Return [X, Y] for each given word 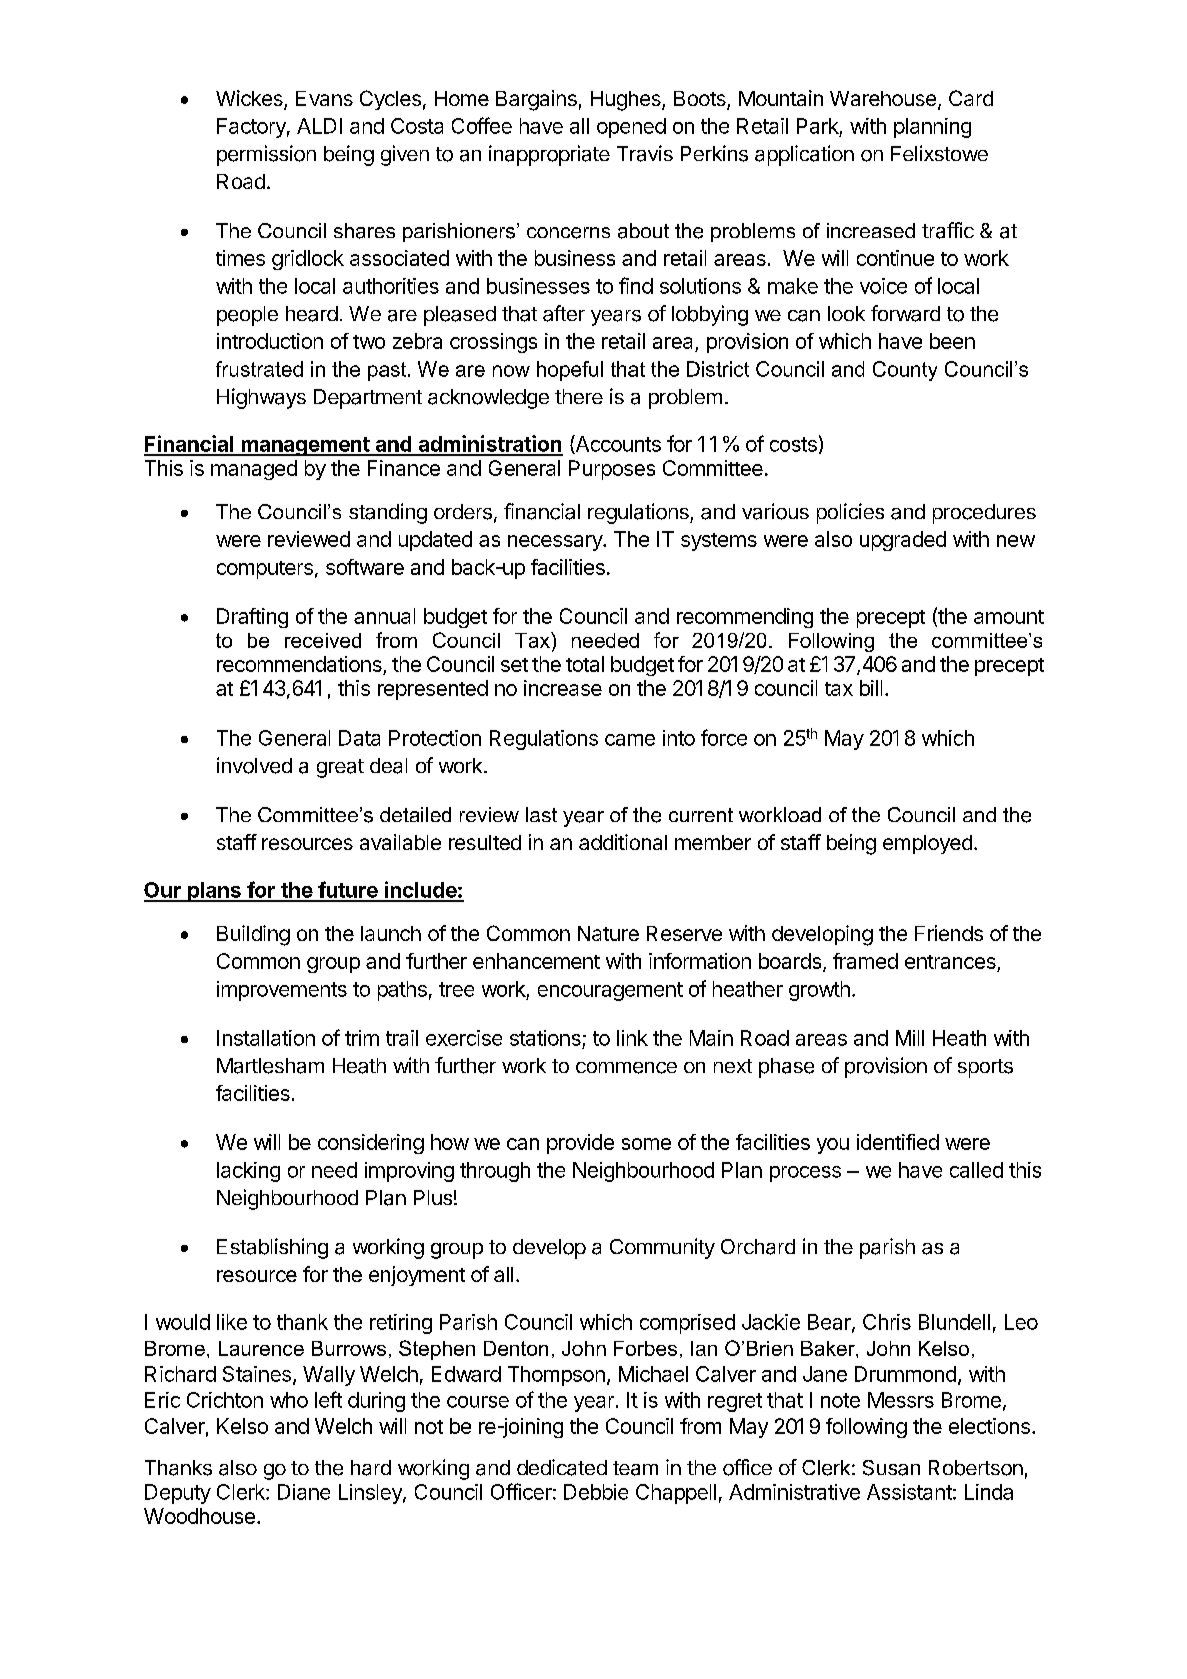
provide [580, 1144]
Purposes [612, 470]
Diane [304, 1492]
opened [631, 128]
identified [898, 1142]
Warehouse [883, 98]
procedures [984, 514]
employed [927, 844]
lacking [248, 1172]
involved [254, 765]
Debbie [596, 1492]
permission [266, 155]
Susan [891, 1468]
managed [254, 470]
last [541, 814]
